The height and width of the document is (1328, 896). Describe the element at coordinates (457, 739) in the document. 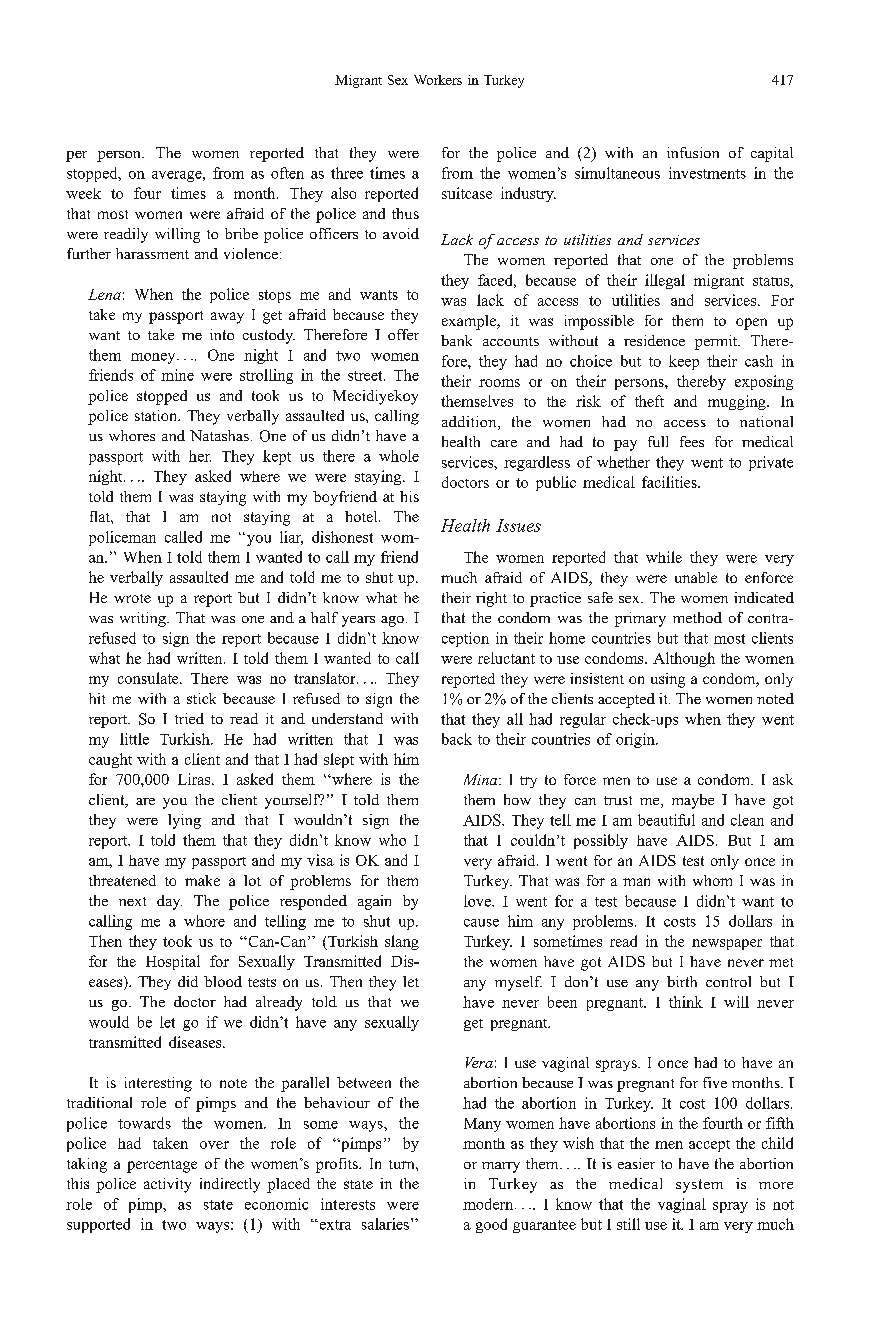

I see `back` at that location.
